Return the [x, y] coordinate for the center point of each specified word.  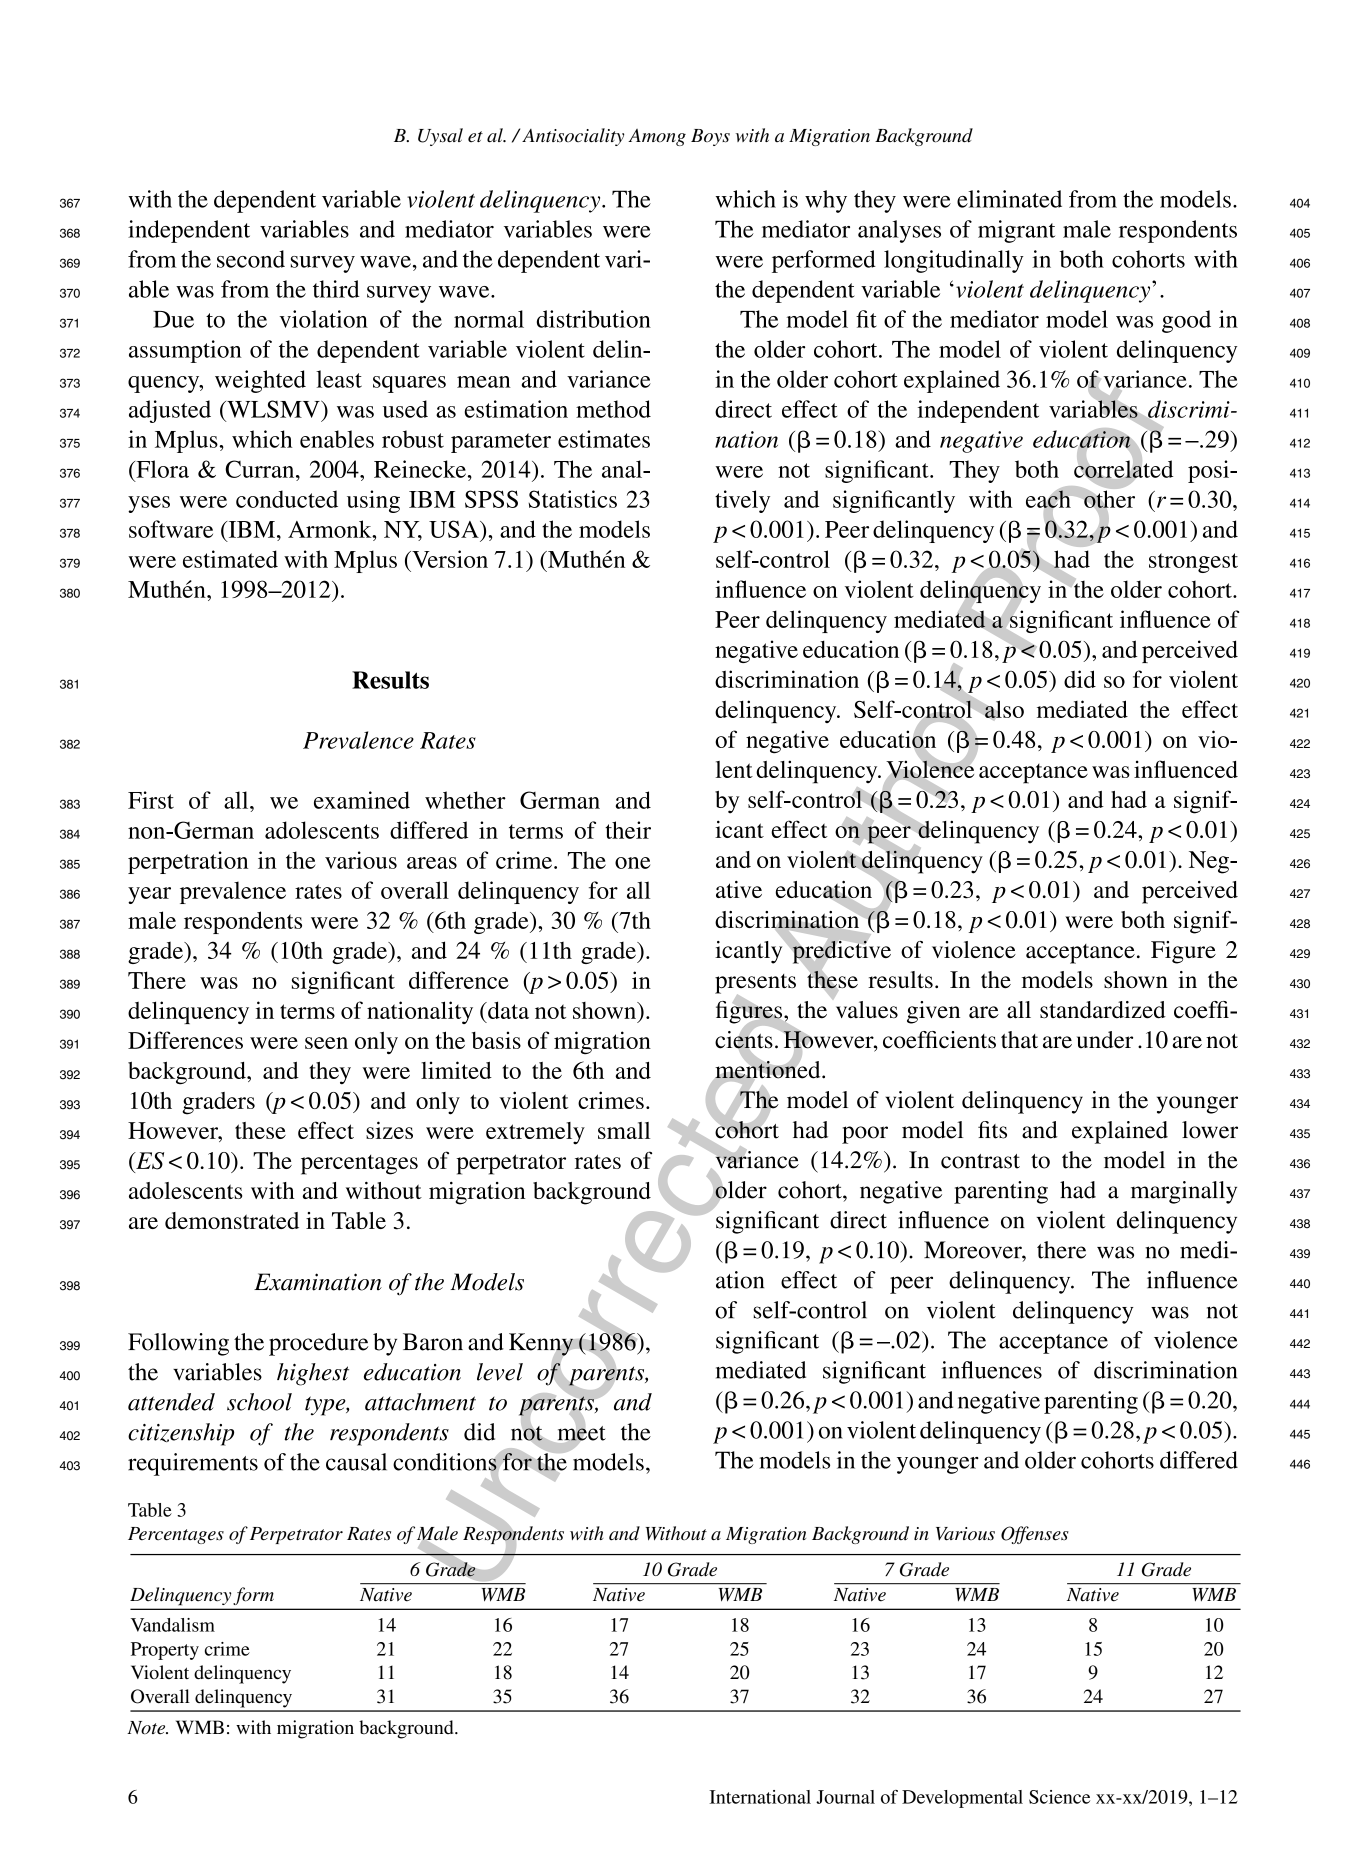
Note [147, 1728]
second [251, 259]
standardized [1103, 1010]
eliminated [1009, 199]
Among [657, 137]
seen [326, 1043]
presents [755, 985]
